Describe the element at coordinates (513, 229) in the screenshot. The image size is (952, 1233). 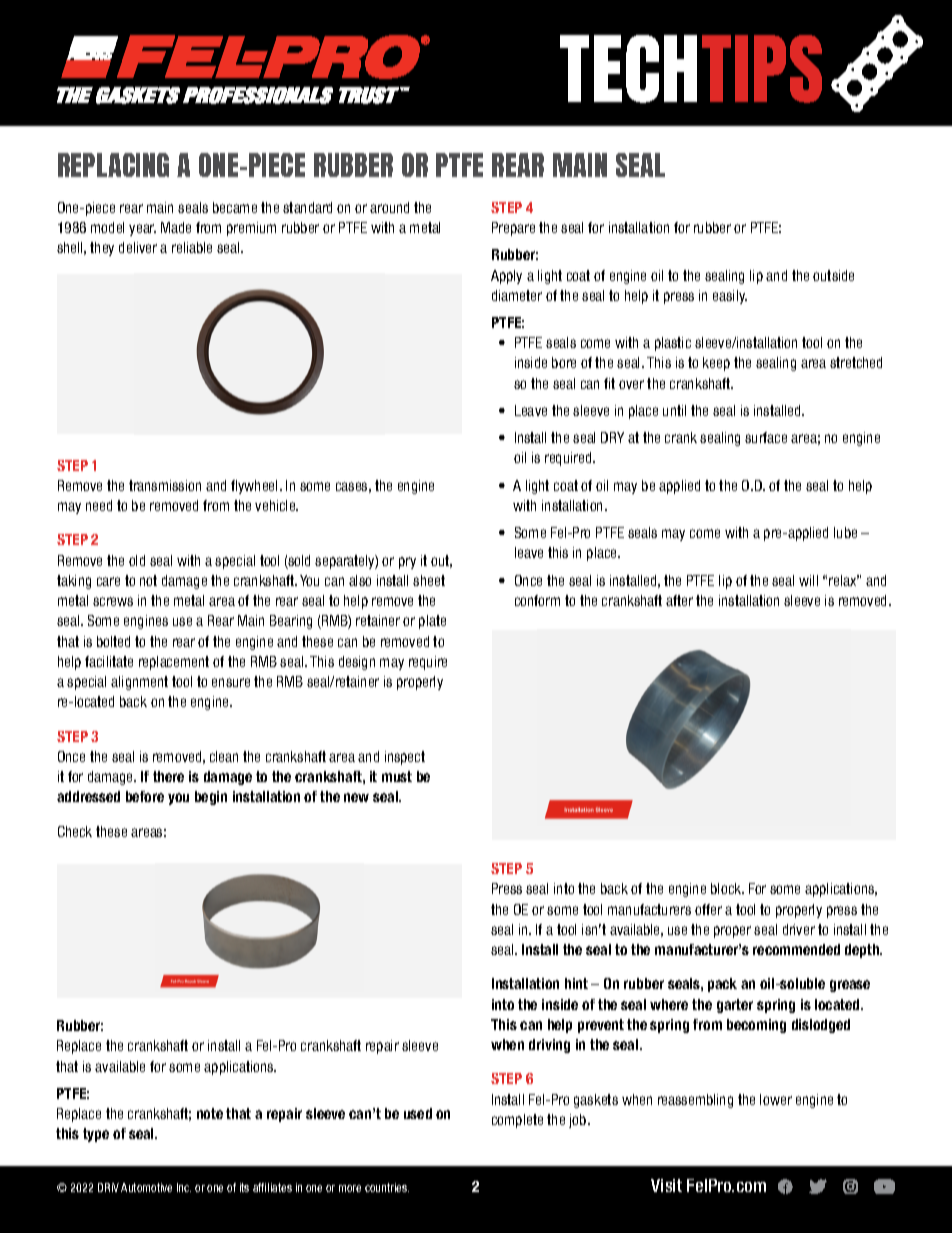
I see `Prepare` at that location.
